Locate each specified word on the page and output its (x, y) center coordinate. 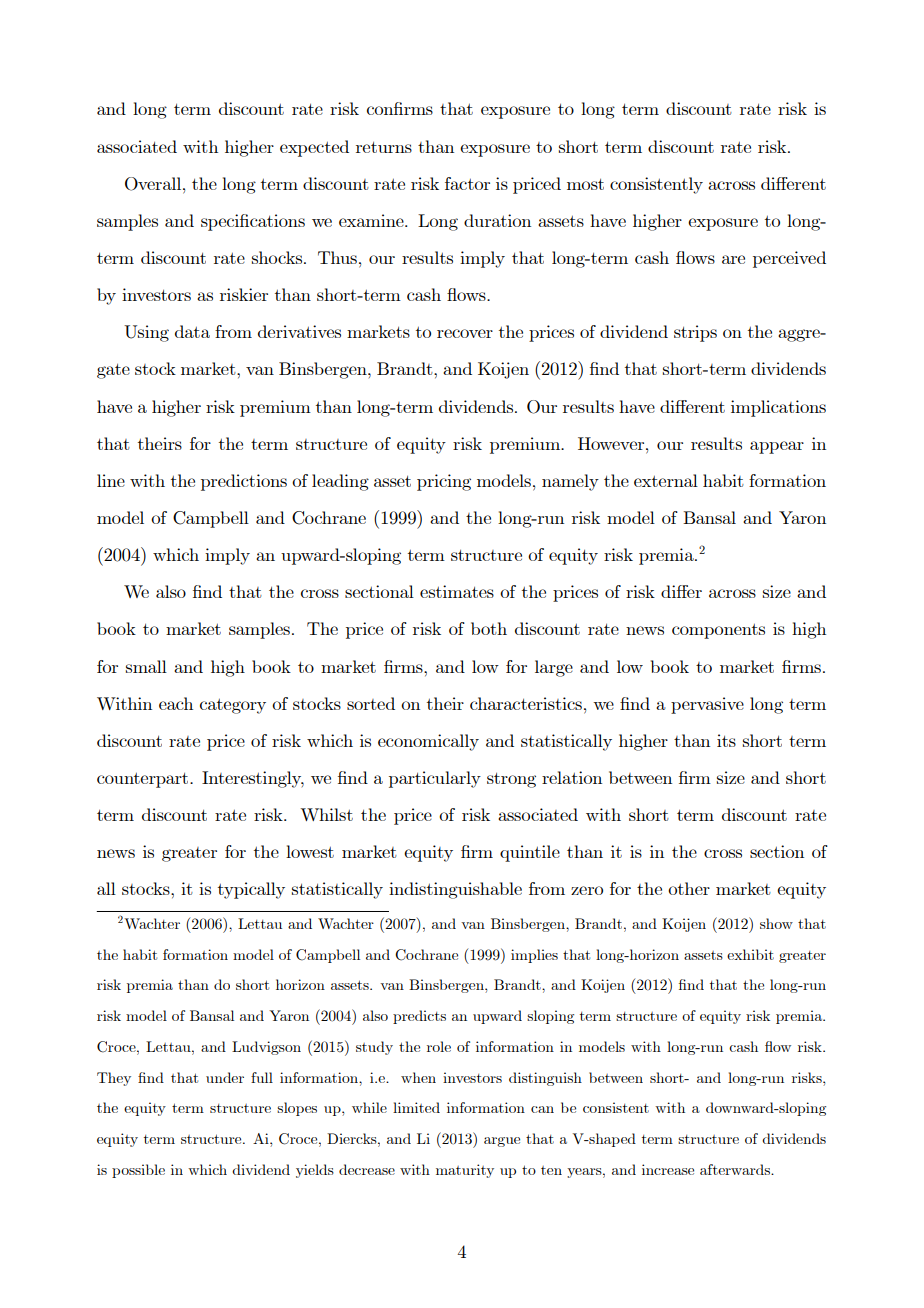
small (146, 666)
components (718, 631)
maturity (465, 1171)
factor (467, 183)
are (733, 259)
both (489, 628)
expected (314, 148)
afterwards (736, 1169)
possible (138, 1171)
